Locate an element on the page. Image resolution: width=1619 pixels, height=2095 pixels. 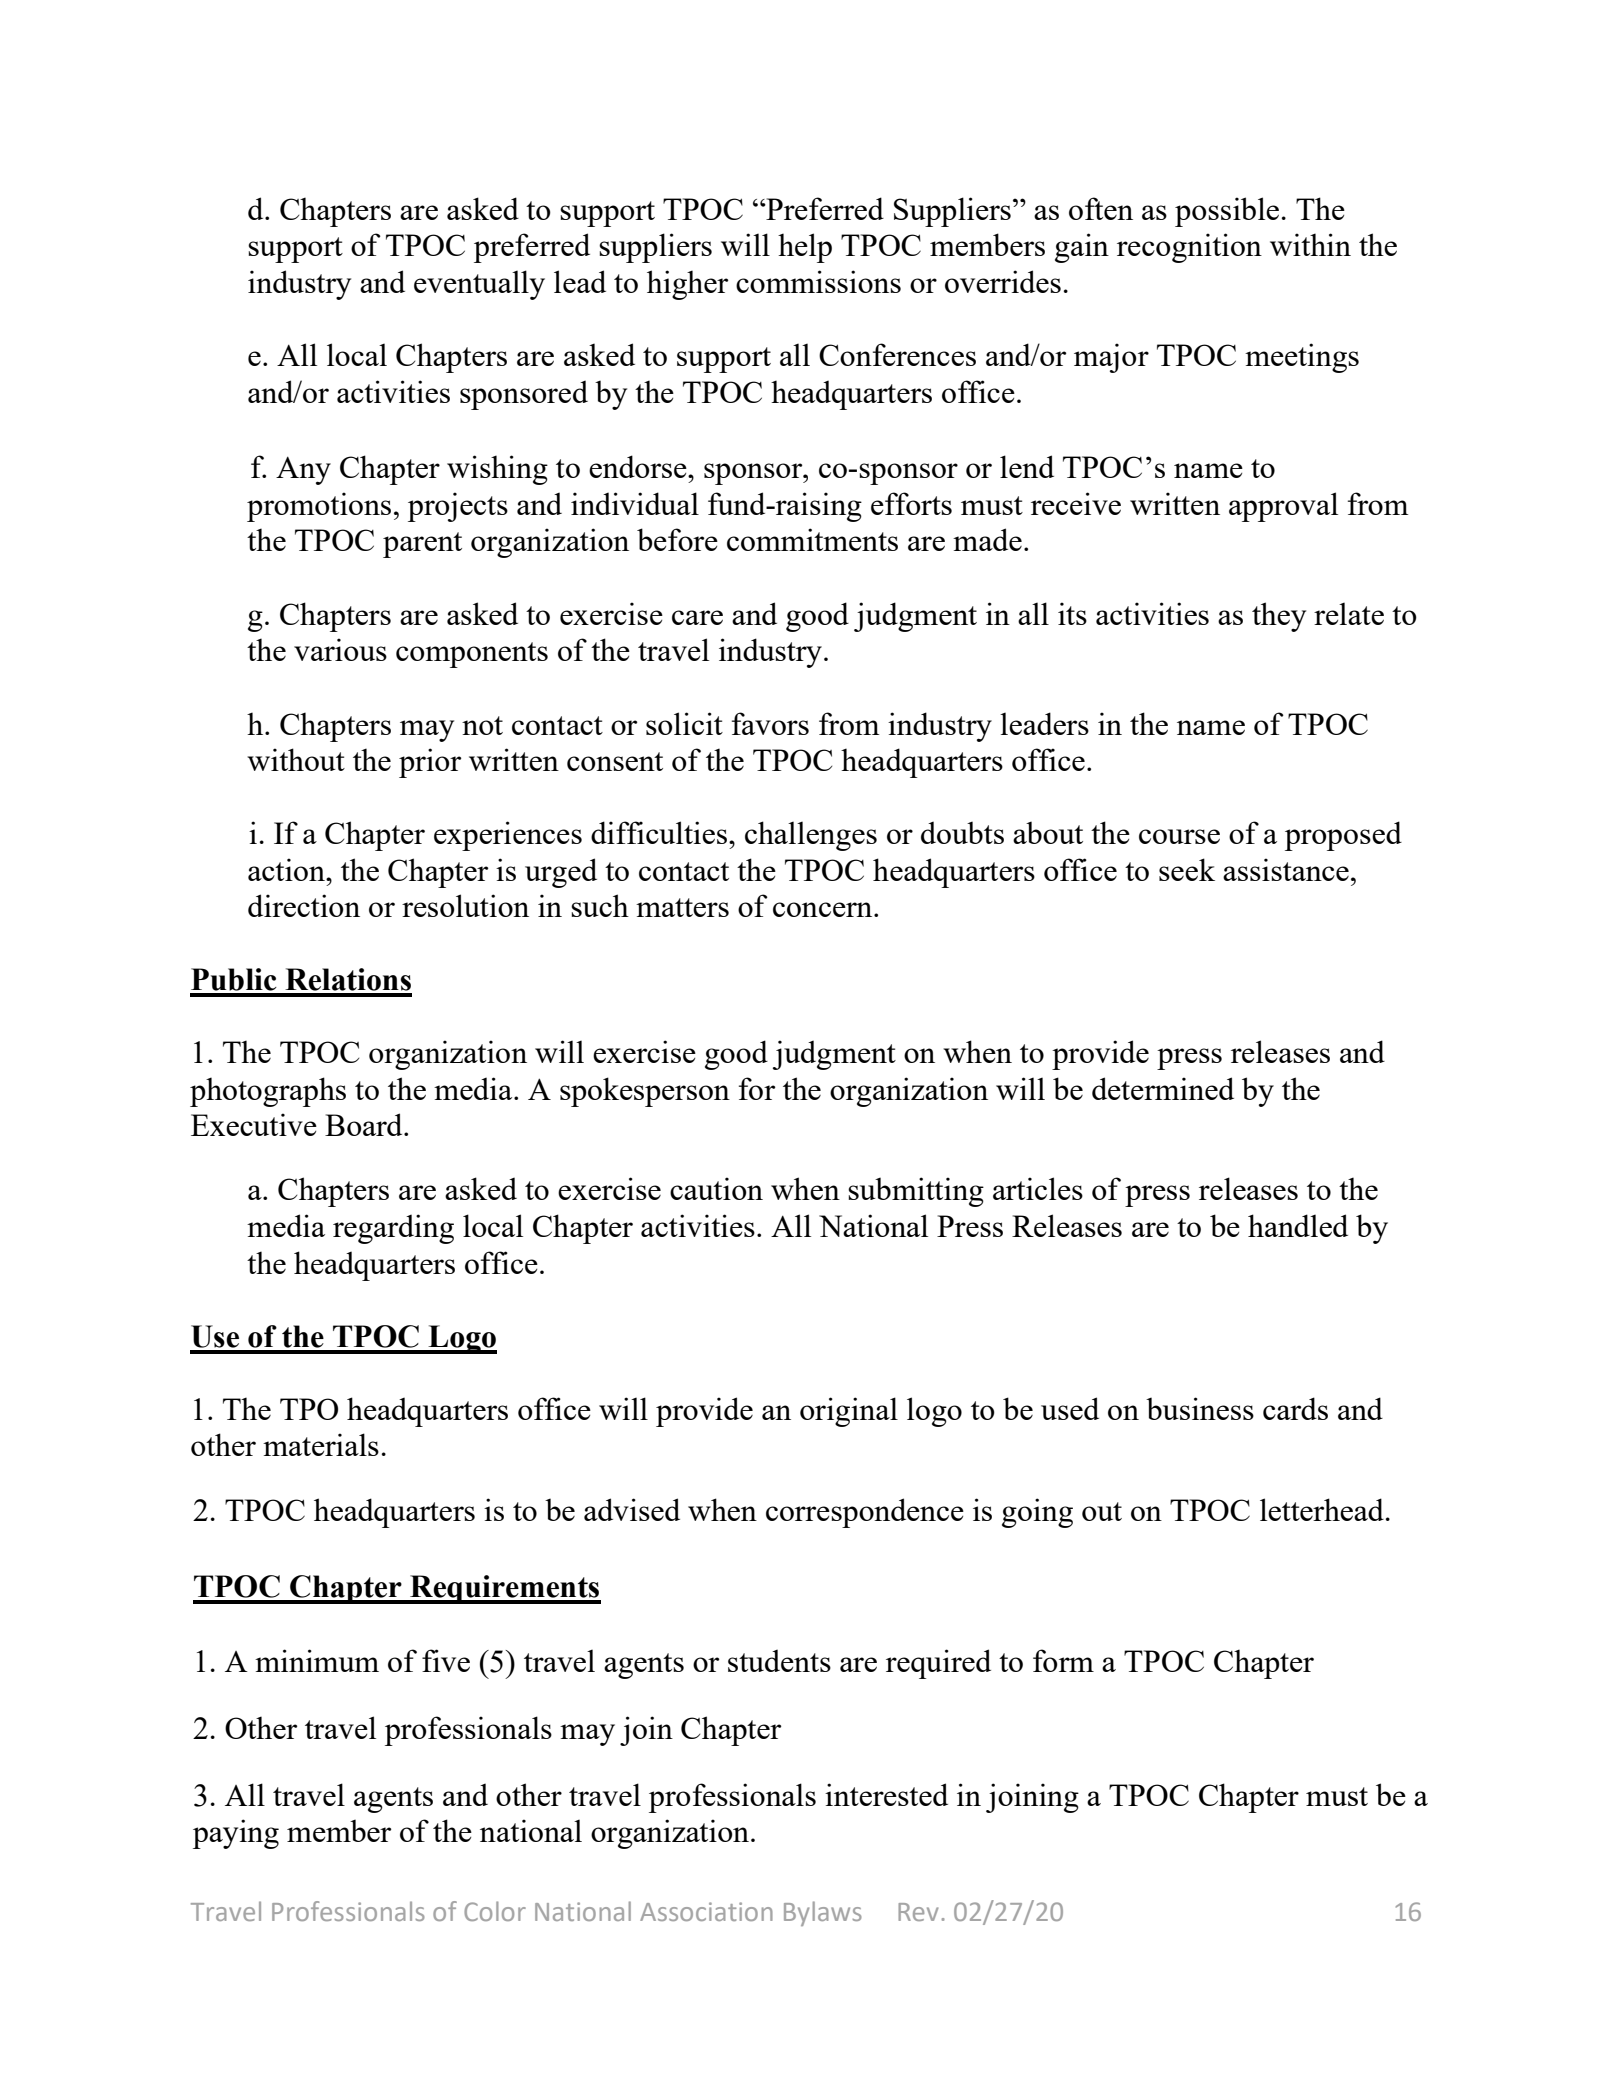
recognition is located at coordinates (1189, 248).
